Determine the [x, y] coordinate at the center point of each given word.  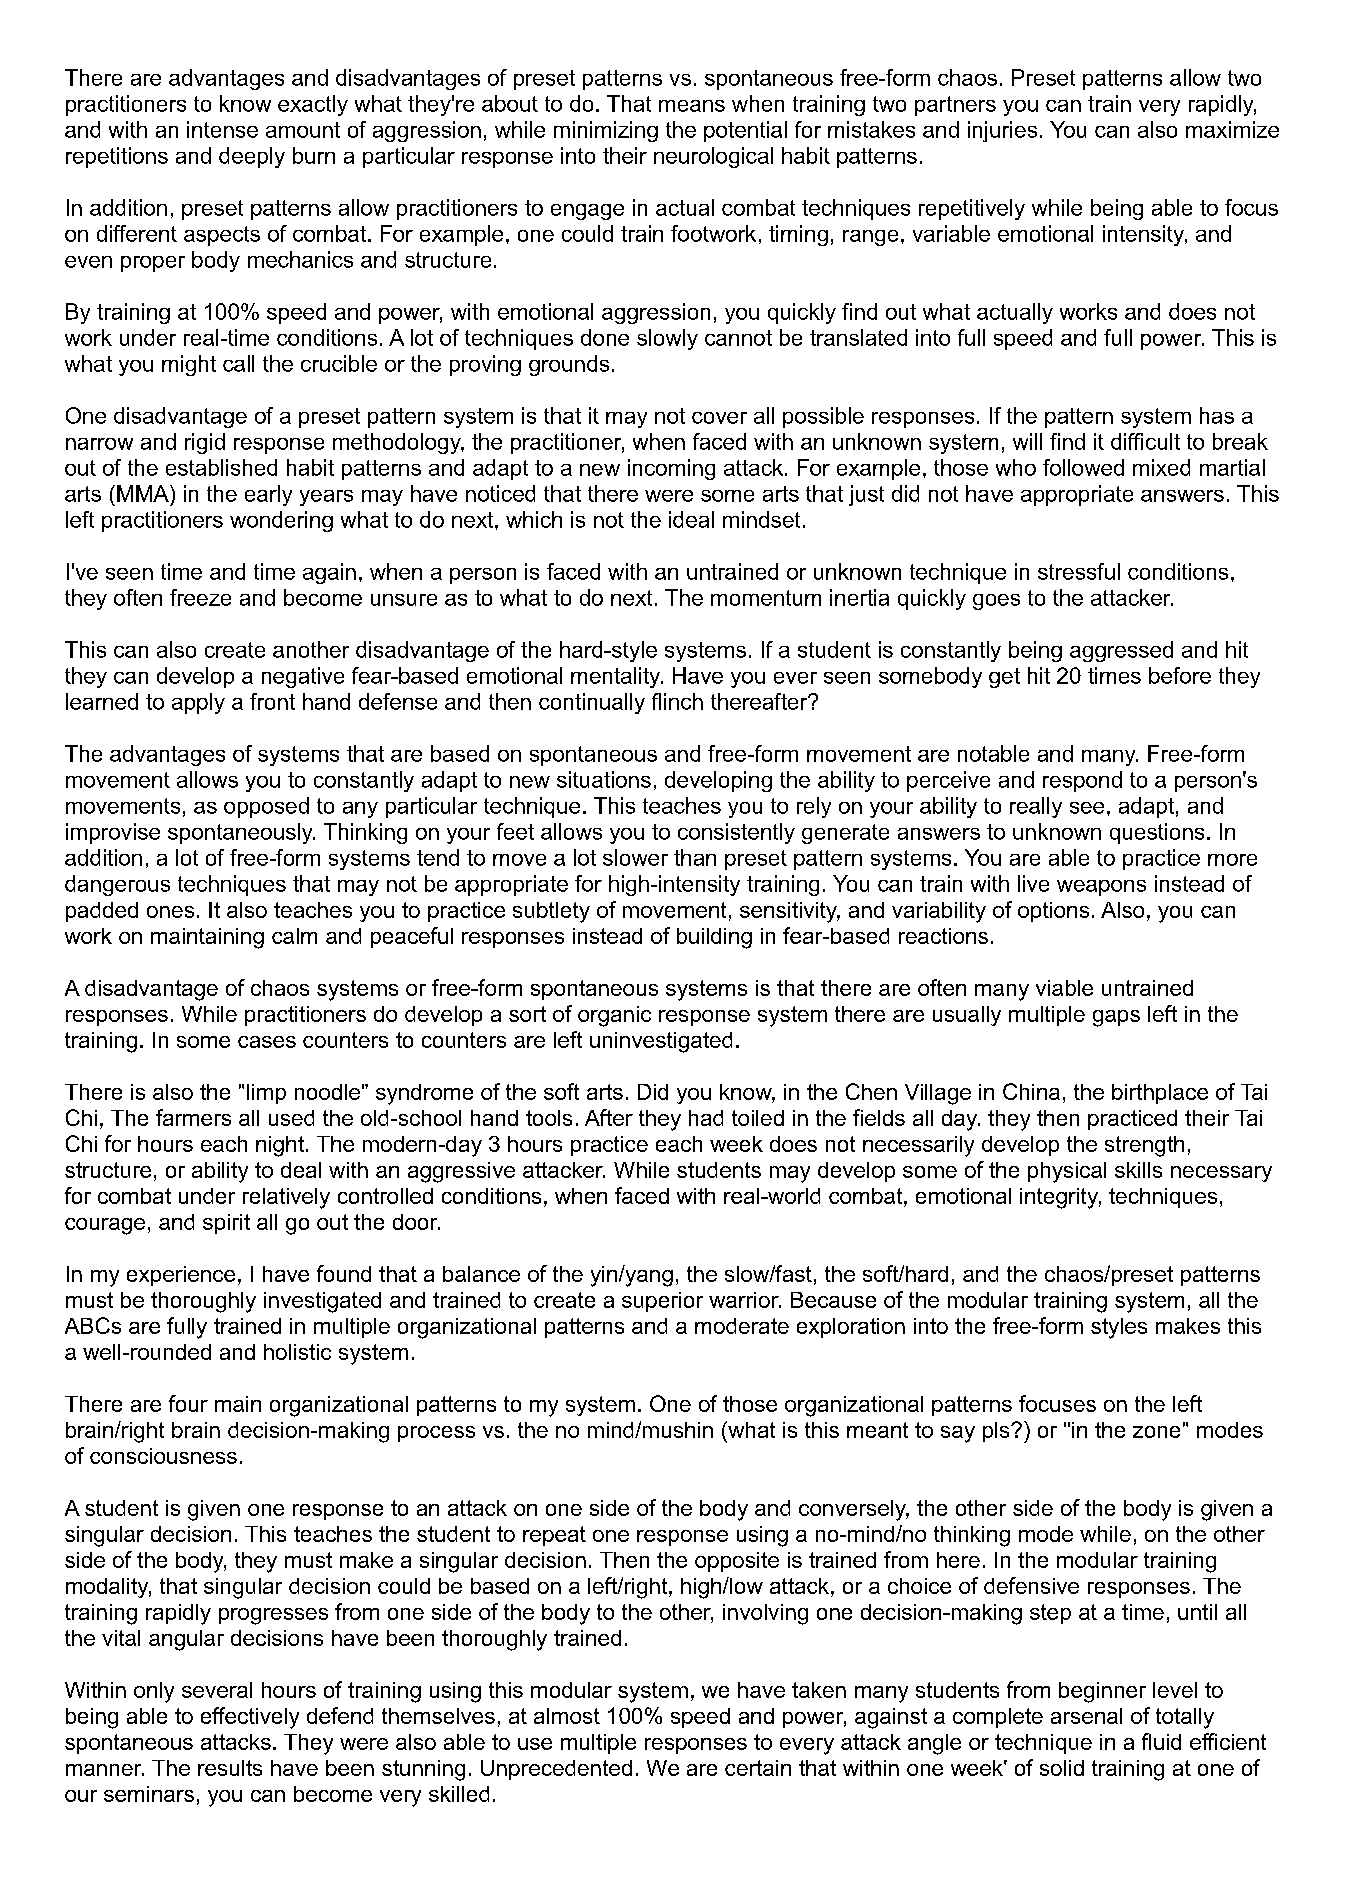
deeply [252, 157]
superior [662, 1302]
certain [758, 1768]
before [1180, 675]
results [230, 1768]
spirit [226, 1224]
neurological [713, 157]
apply [198, 703]
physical [1067, 1172]
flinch [677, 701]
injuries [1002, 131]
